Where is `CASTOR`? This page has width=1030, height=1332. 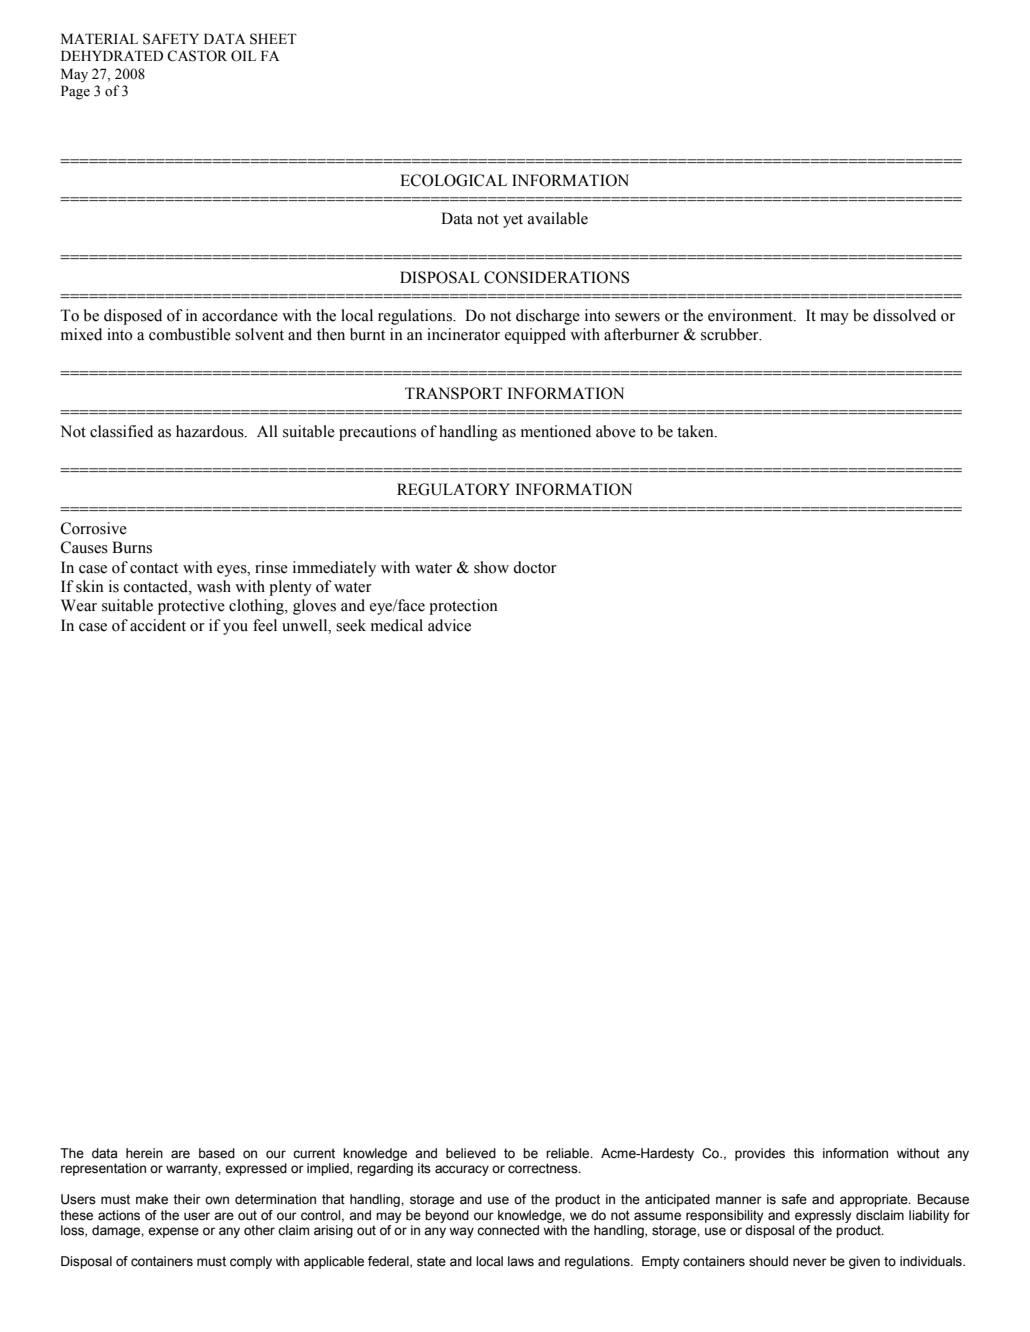 CASTOR is located at coordinates (197, 56).
